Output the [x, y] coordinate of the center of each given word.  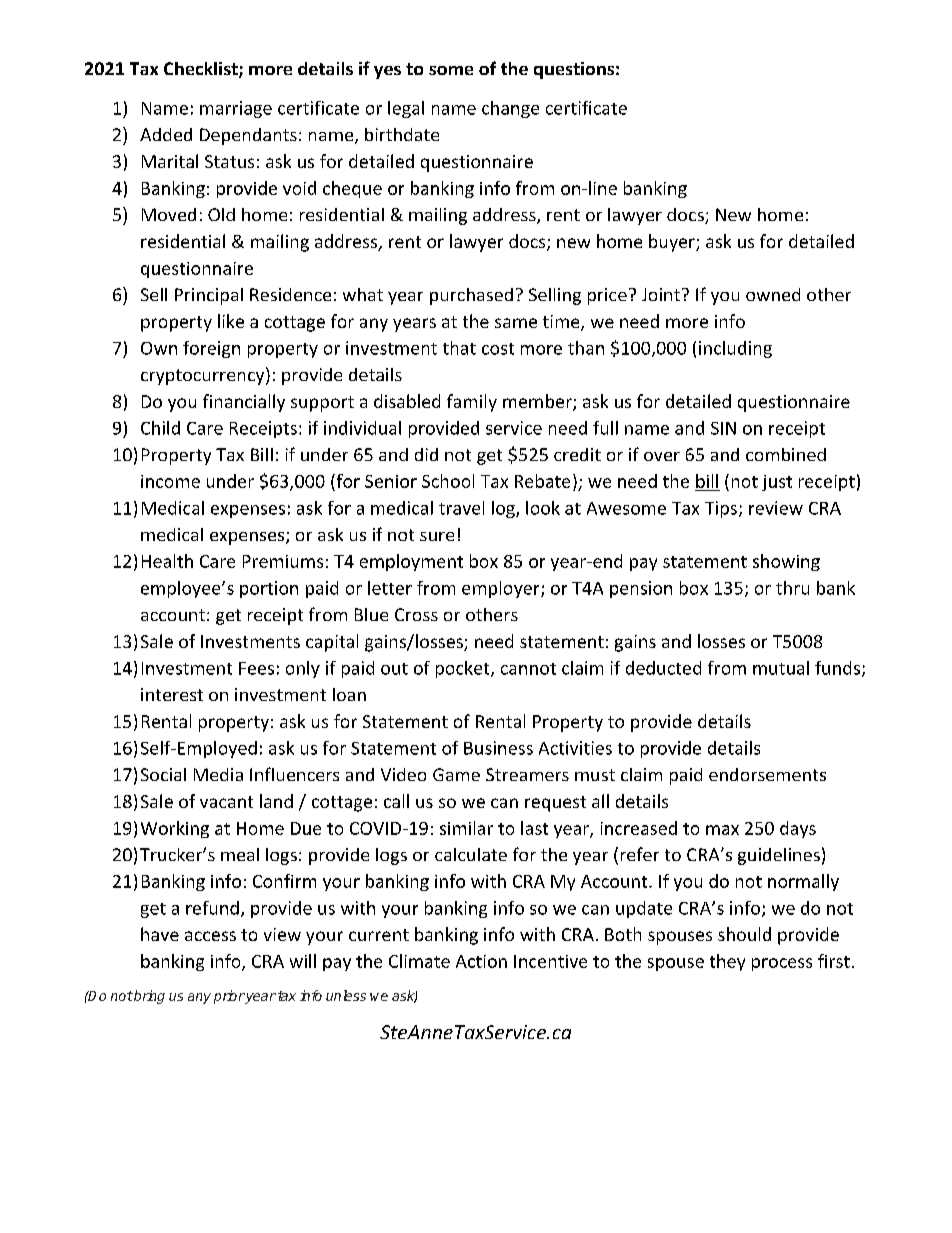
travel [461, 508]
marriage [236, 109]
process [782, 964]
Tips [721, 509]
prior [229, 997]
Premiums [283, 561]
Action [481, 961]
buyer [673, 243]
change [510, 109]
